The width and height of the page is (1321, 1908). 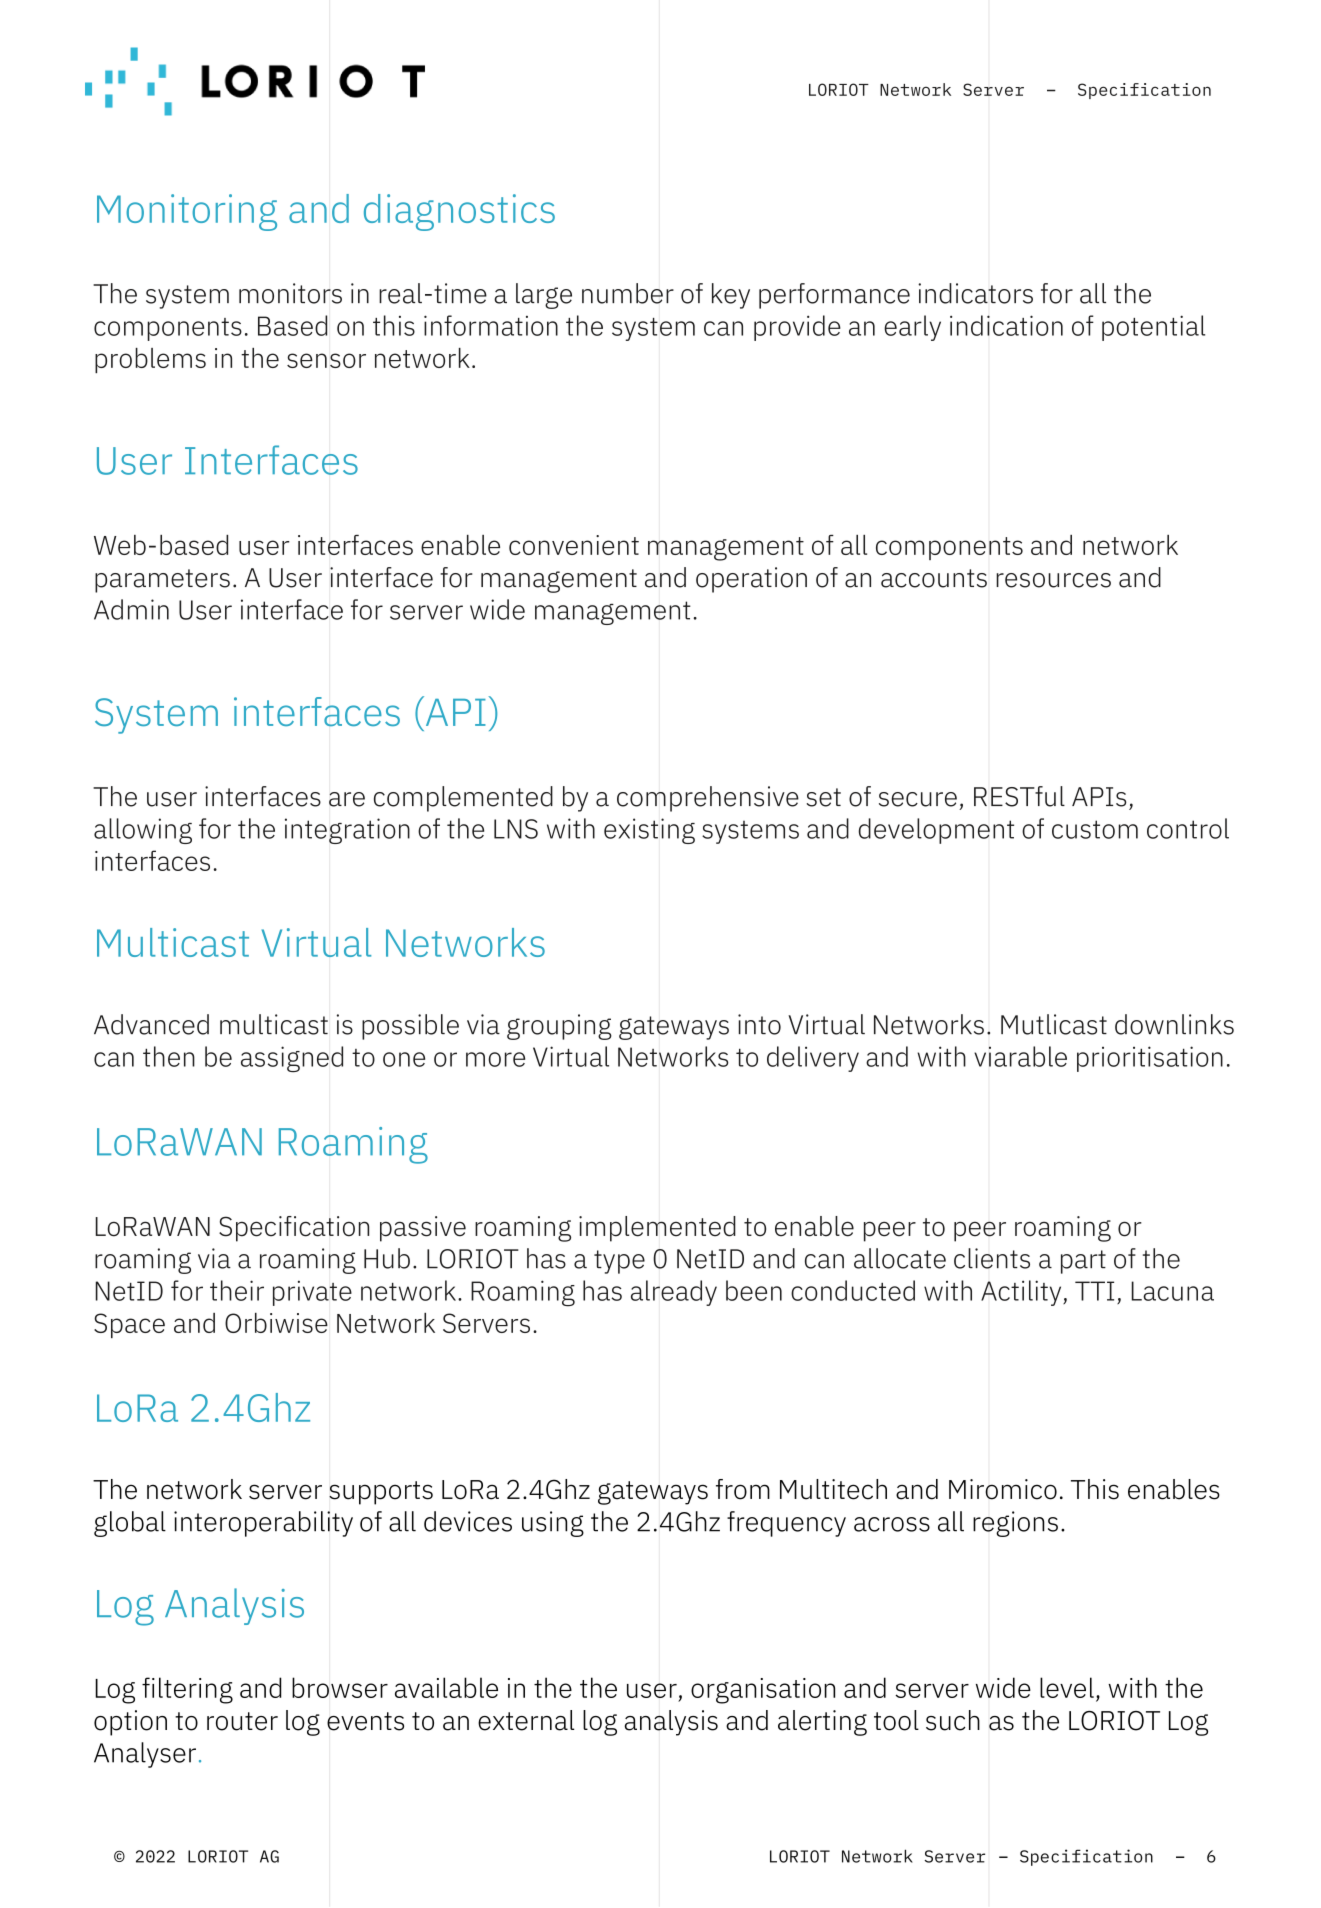 What do you see at coordinates (242, 1721) in the page?
I see `router` at bounding box center [242, 1721].
